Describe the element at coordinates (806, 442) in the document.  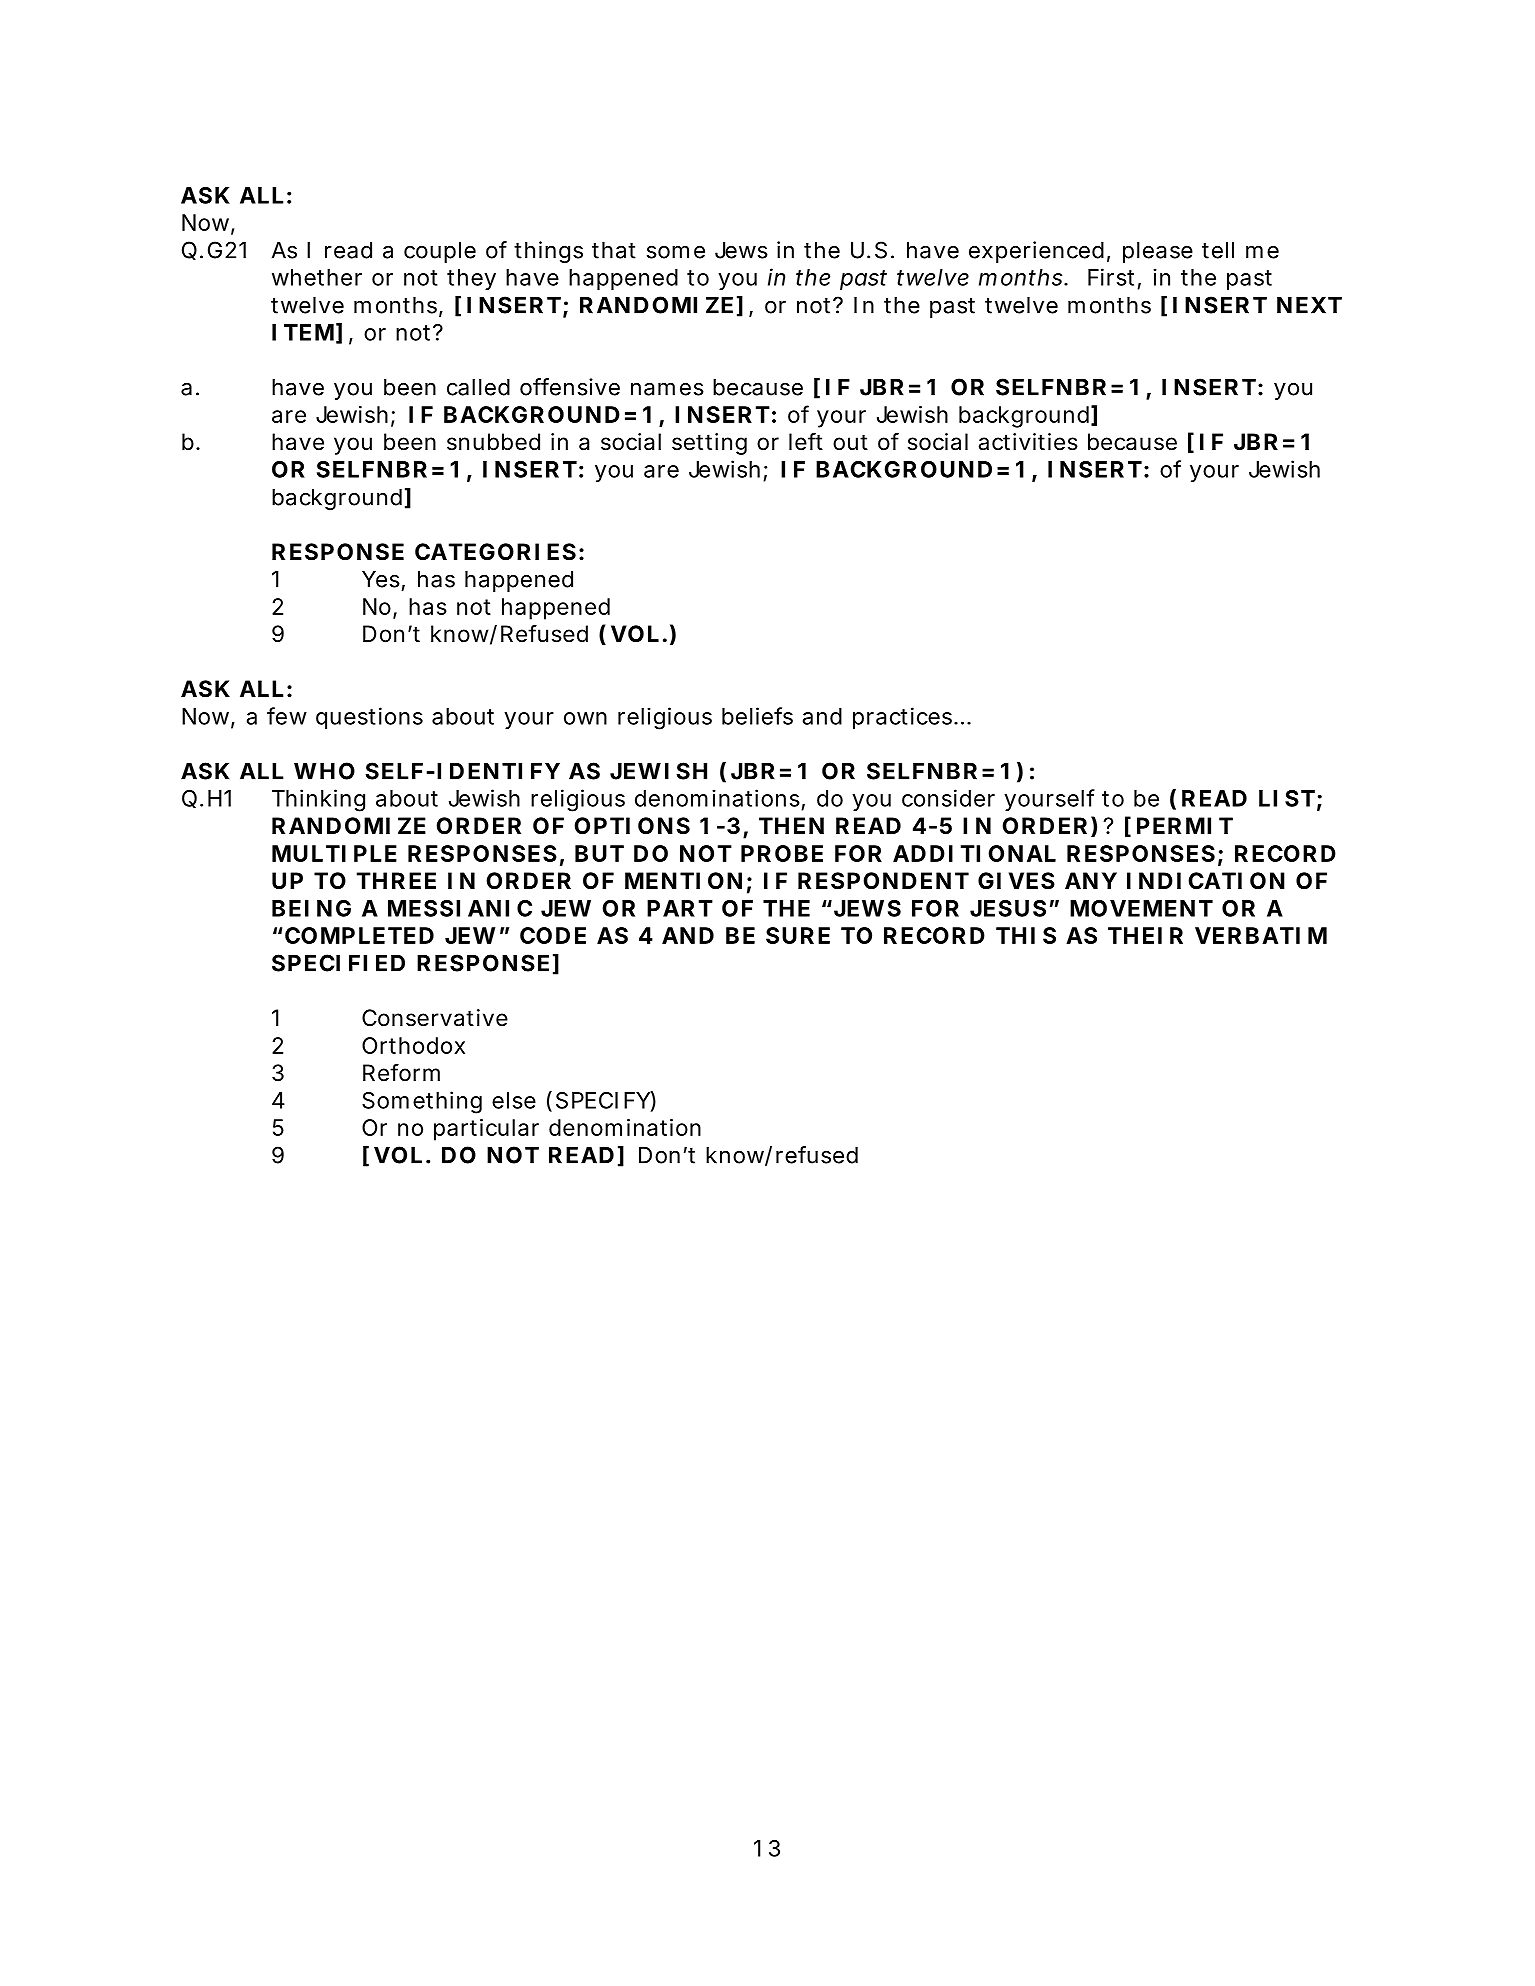
I see `left` at that location.
